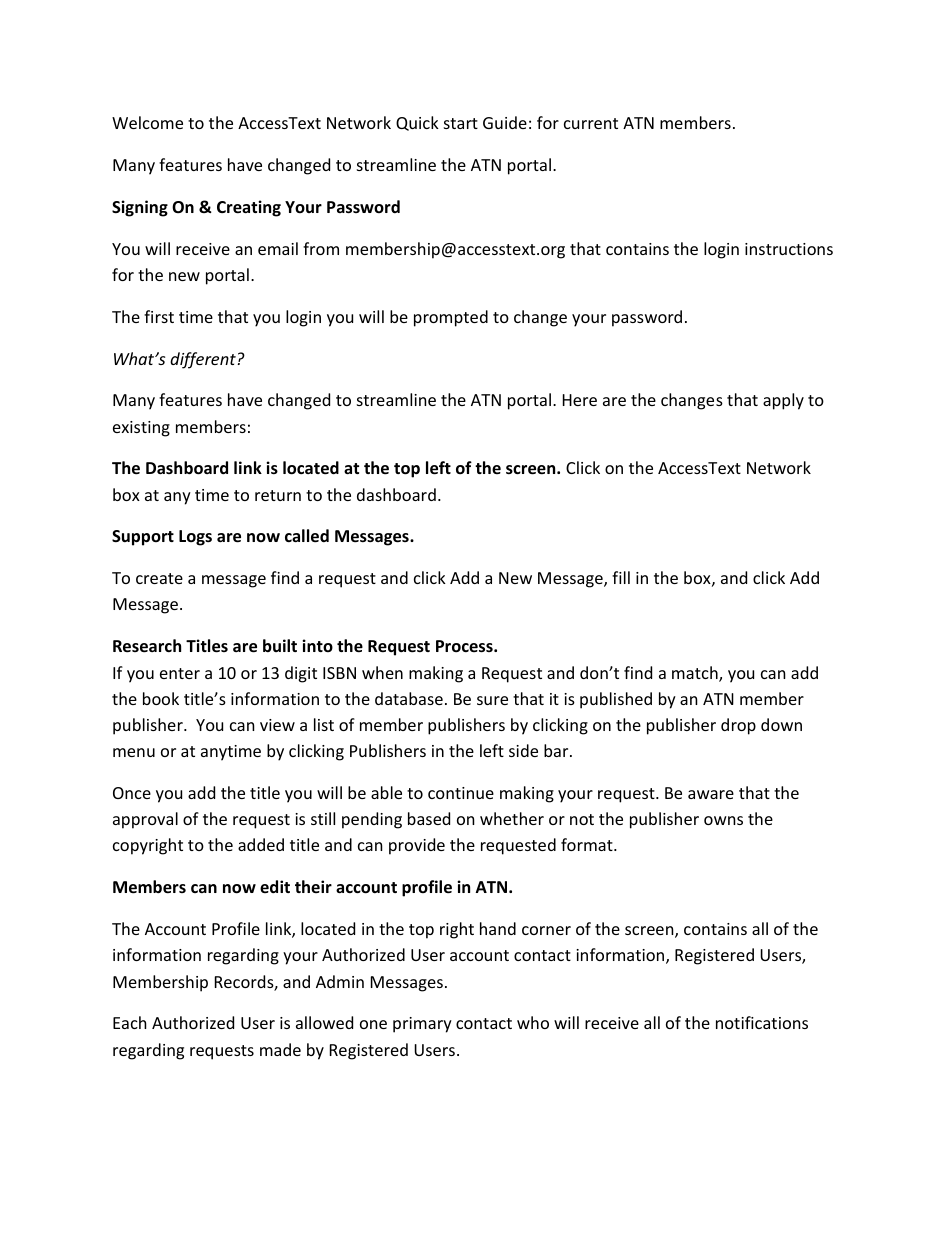 The width and height of the screenshot is (952, 1233). Describe the element at coordinates (591, 123) in the screenshot. I see `current` at that location.
